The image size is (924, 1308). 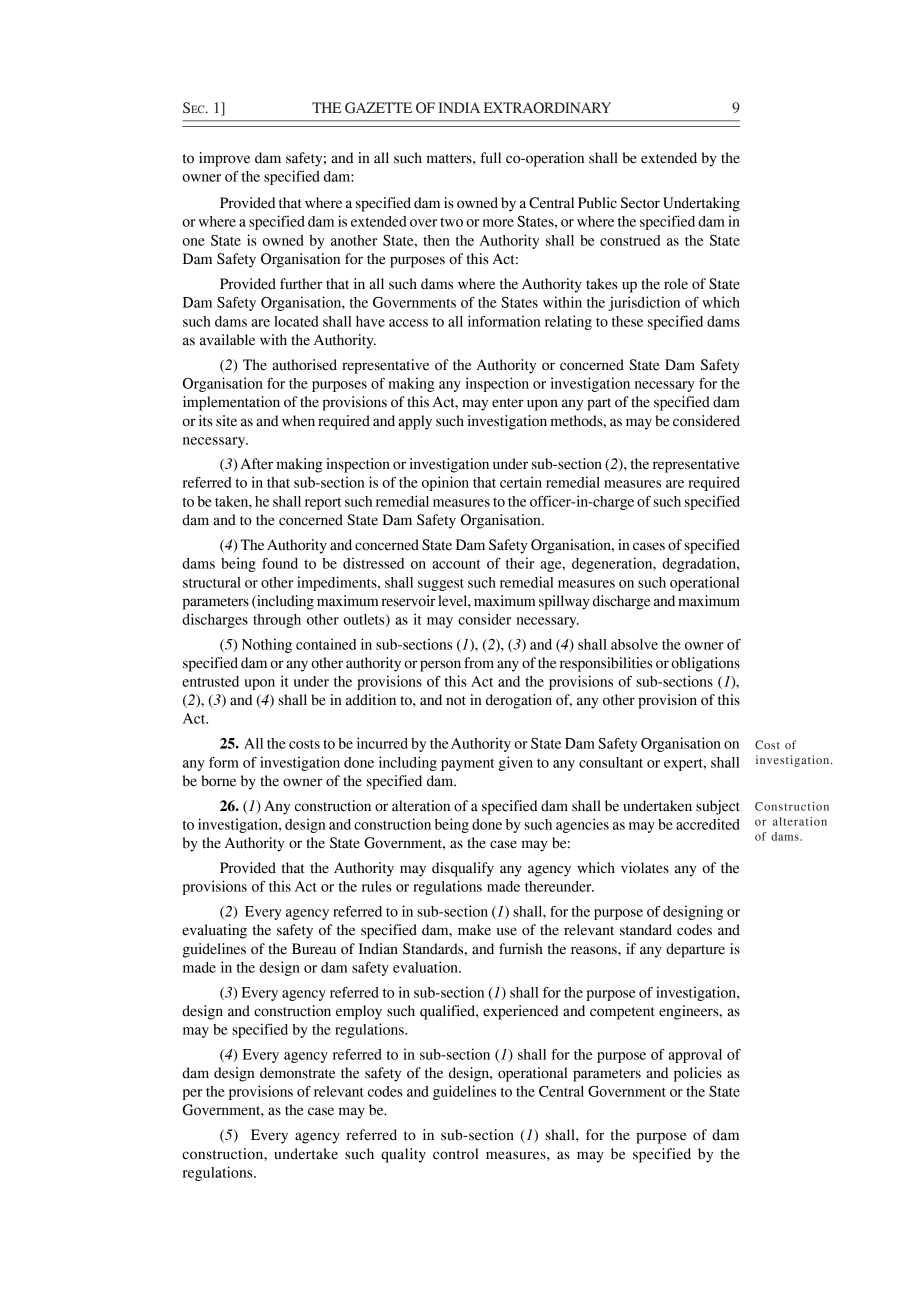 I want to click on certain, so click(x=521, y=482).
